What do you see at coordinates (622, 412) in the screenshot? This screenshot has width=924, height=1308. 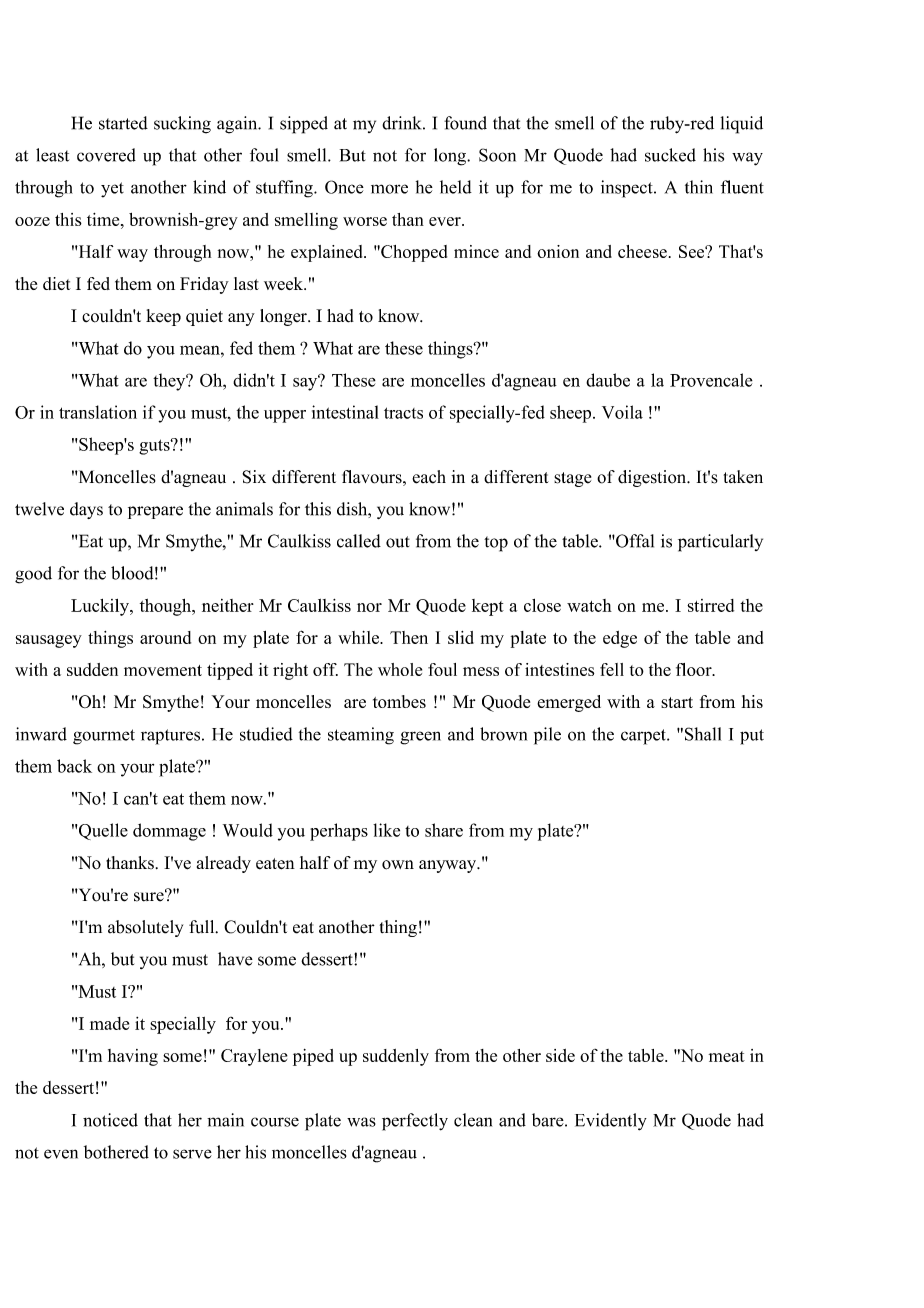 I see `Voila` at bounding box center [622, 412].
